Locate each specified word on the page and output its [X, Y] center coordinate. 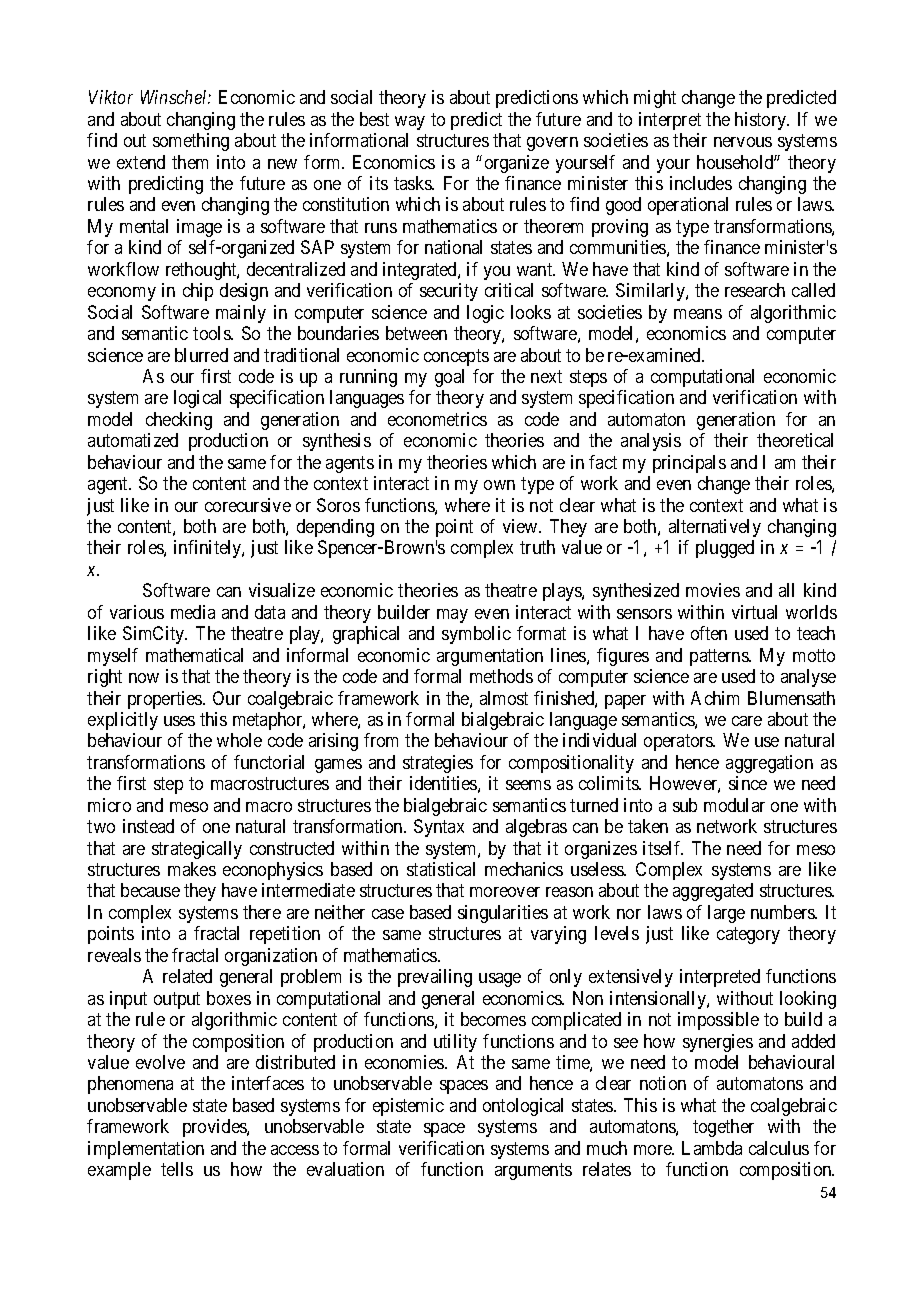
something [191, 142]
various [137, 612]
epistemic [408, 1107]
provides [215, 1128]
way [410, 123]
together [723, 1128]
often [709, 633]
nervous [743, 142]
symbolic [476, 635]
